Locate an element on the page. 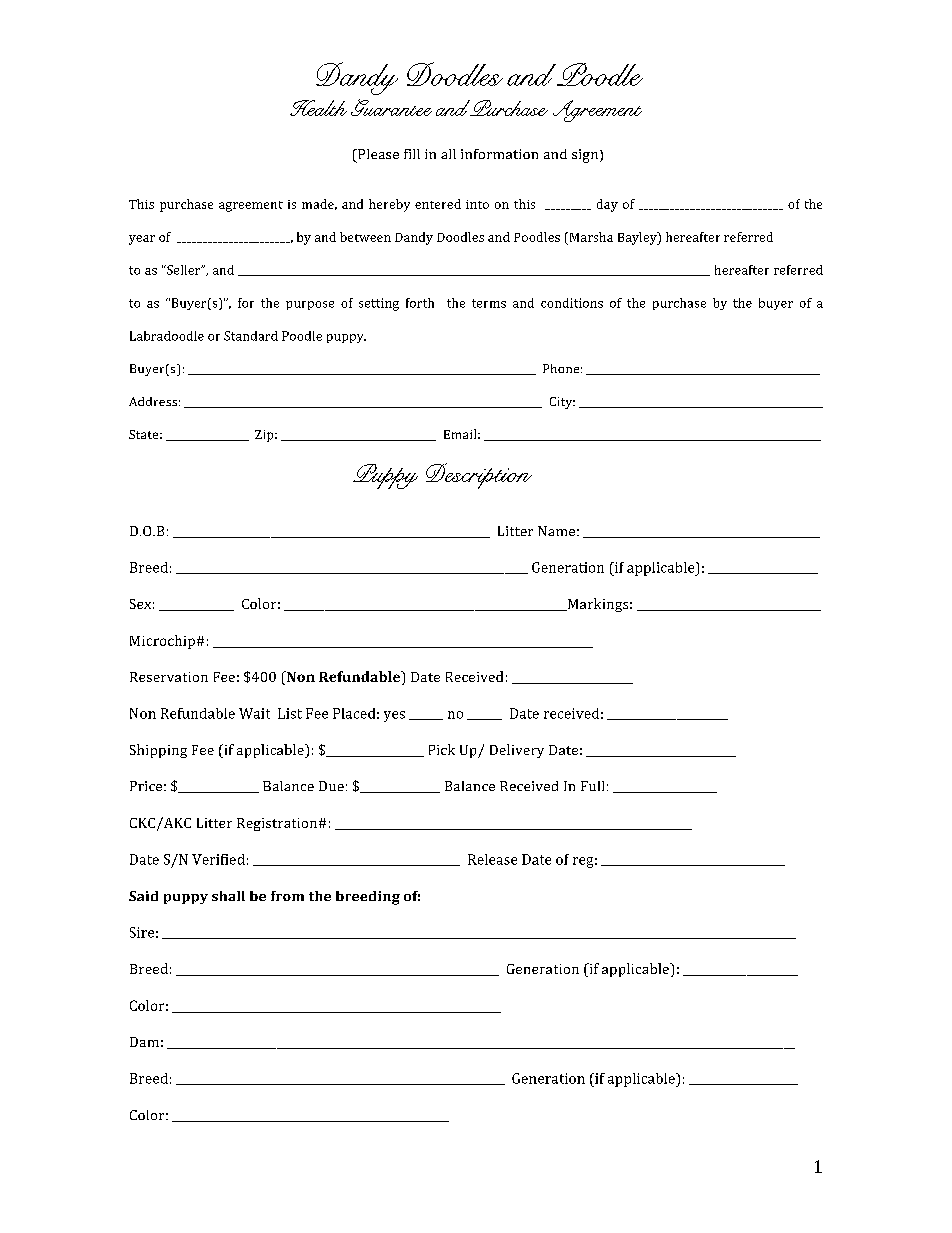 Image resolution: width=952 pixels, height=1233 pixels. conditions is located at coordinates (572, 303).
